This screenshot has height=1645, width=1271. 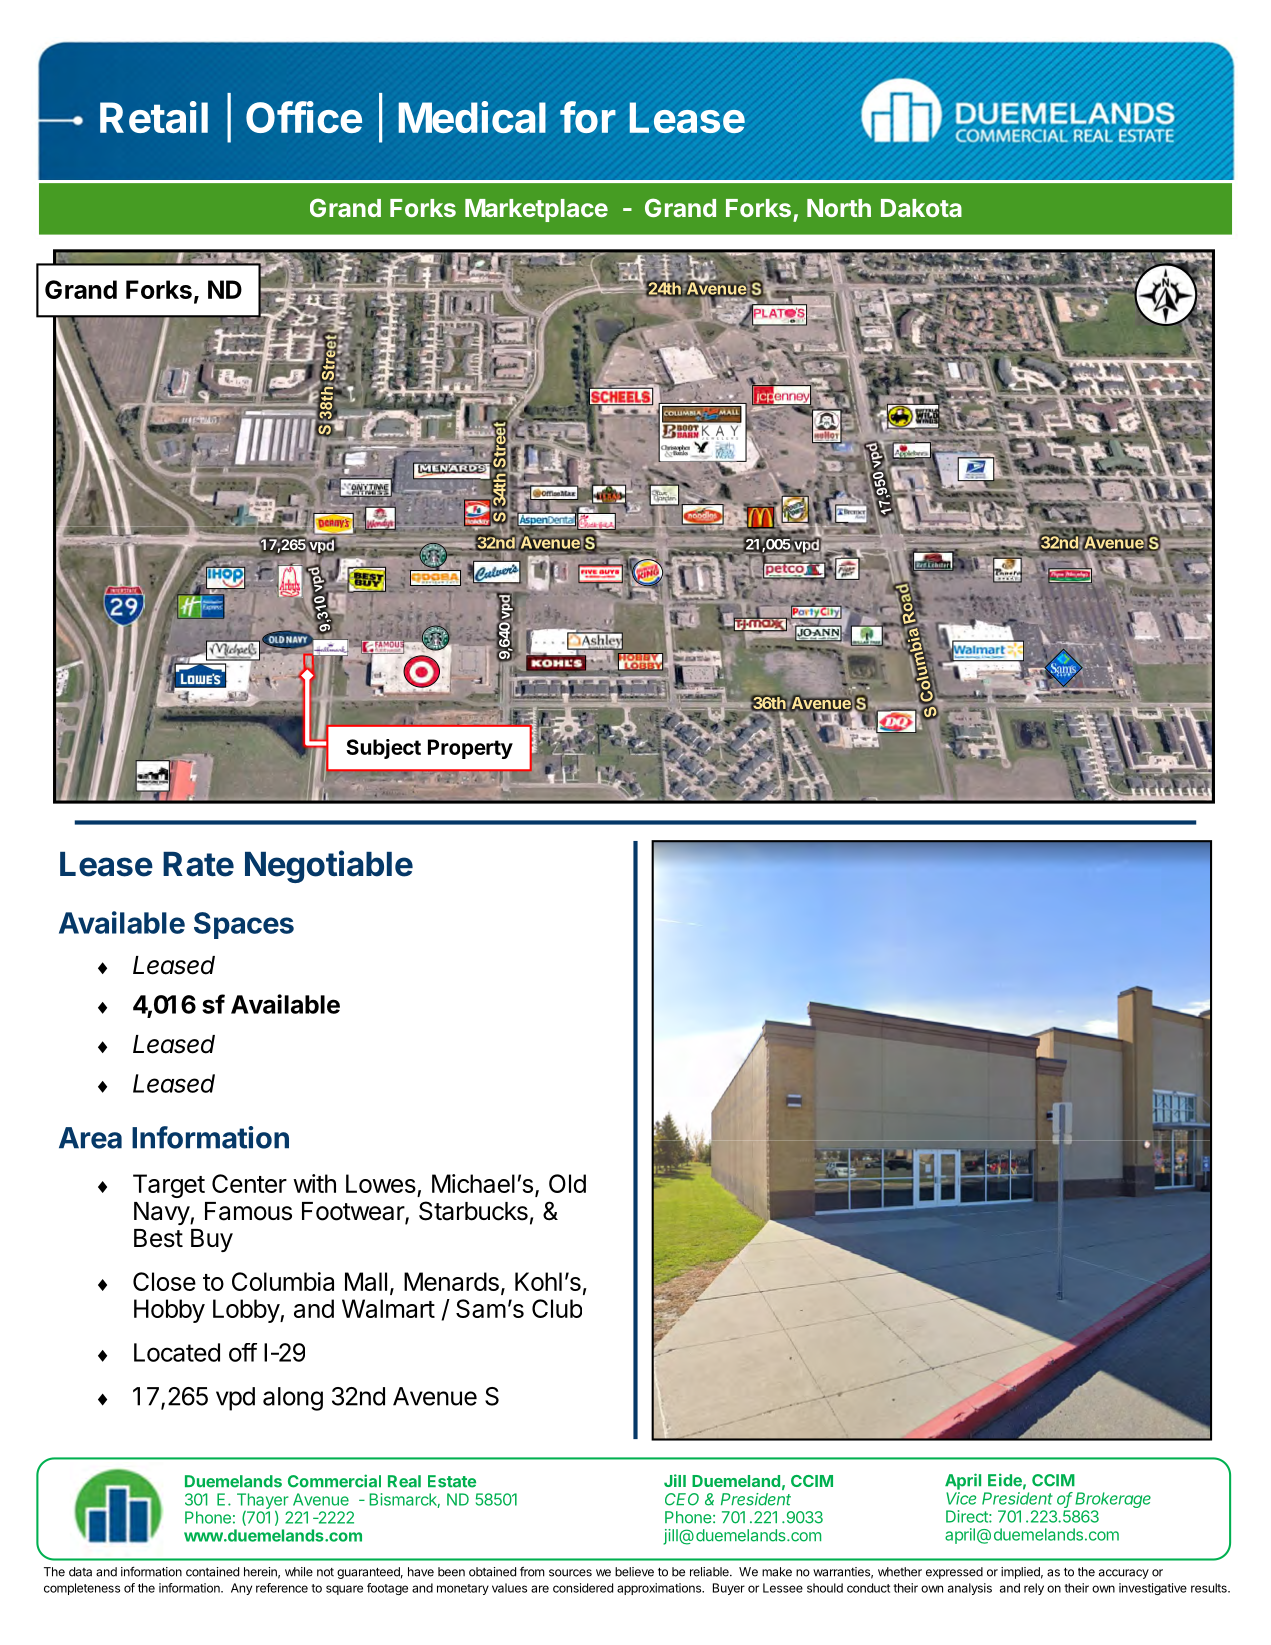 I want to click on Rate, so click(x=198, y=864).
